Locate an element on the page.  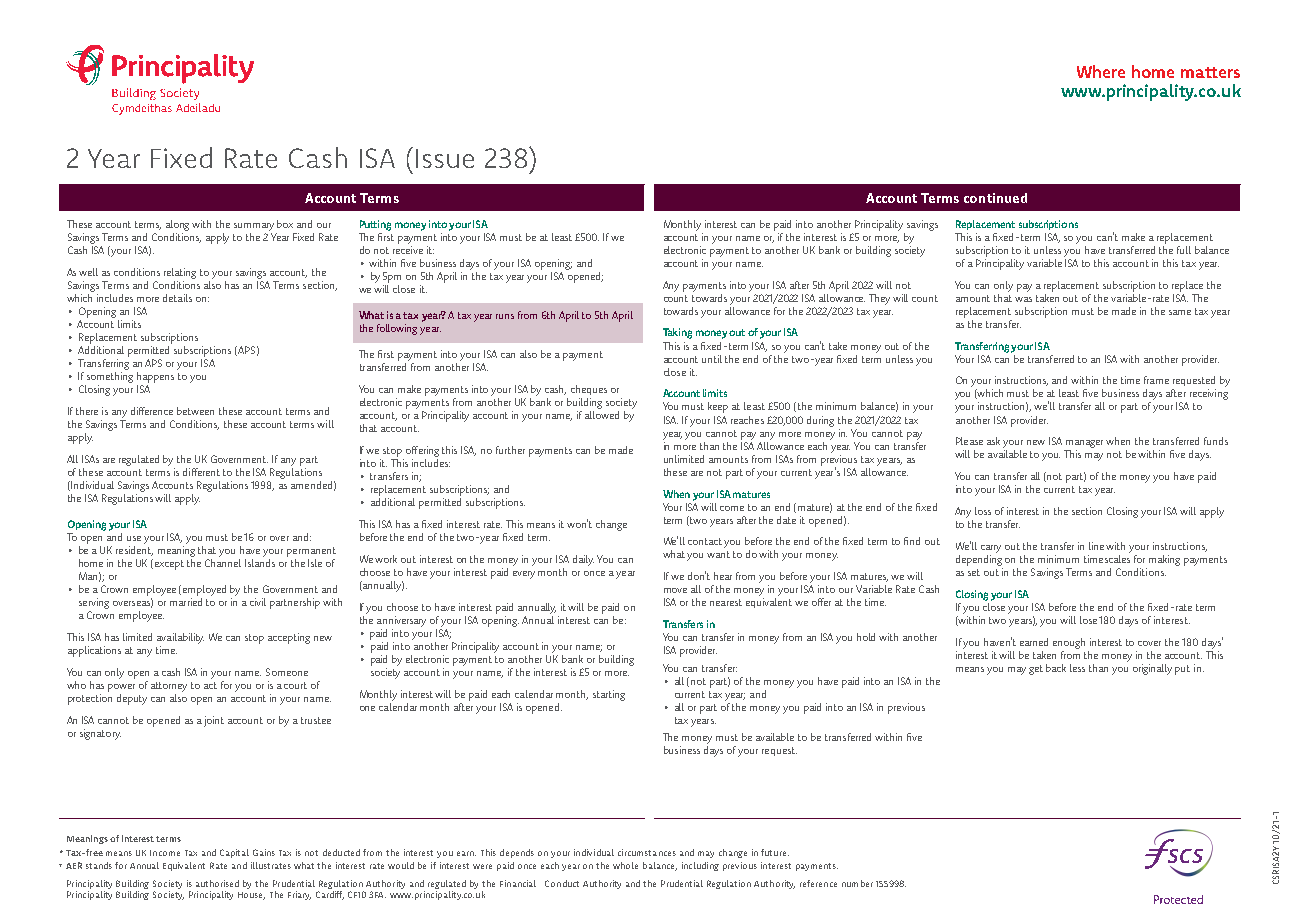
Issue is located at coordinates (445, 158).
